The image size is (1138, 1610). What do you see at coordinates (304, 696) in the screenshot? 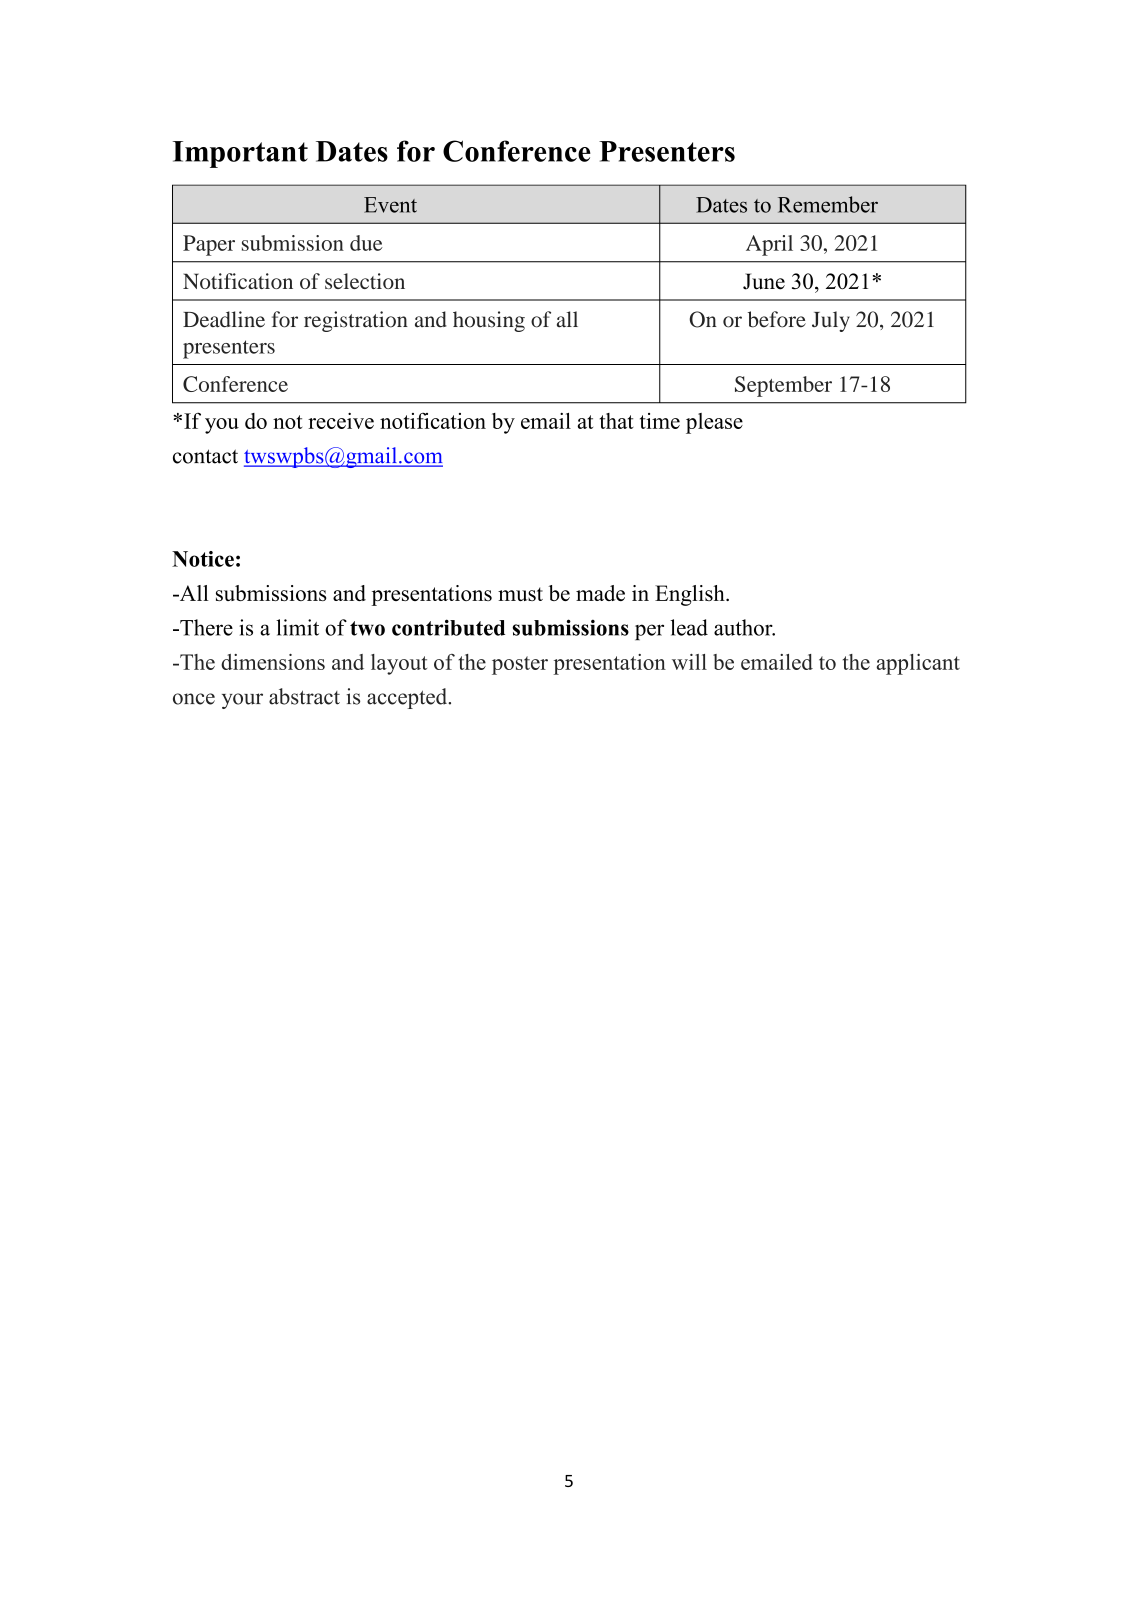
I see `abstract` at bounding box center [304, 696].
